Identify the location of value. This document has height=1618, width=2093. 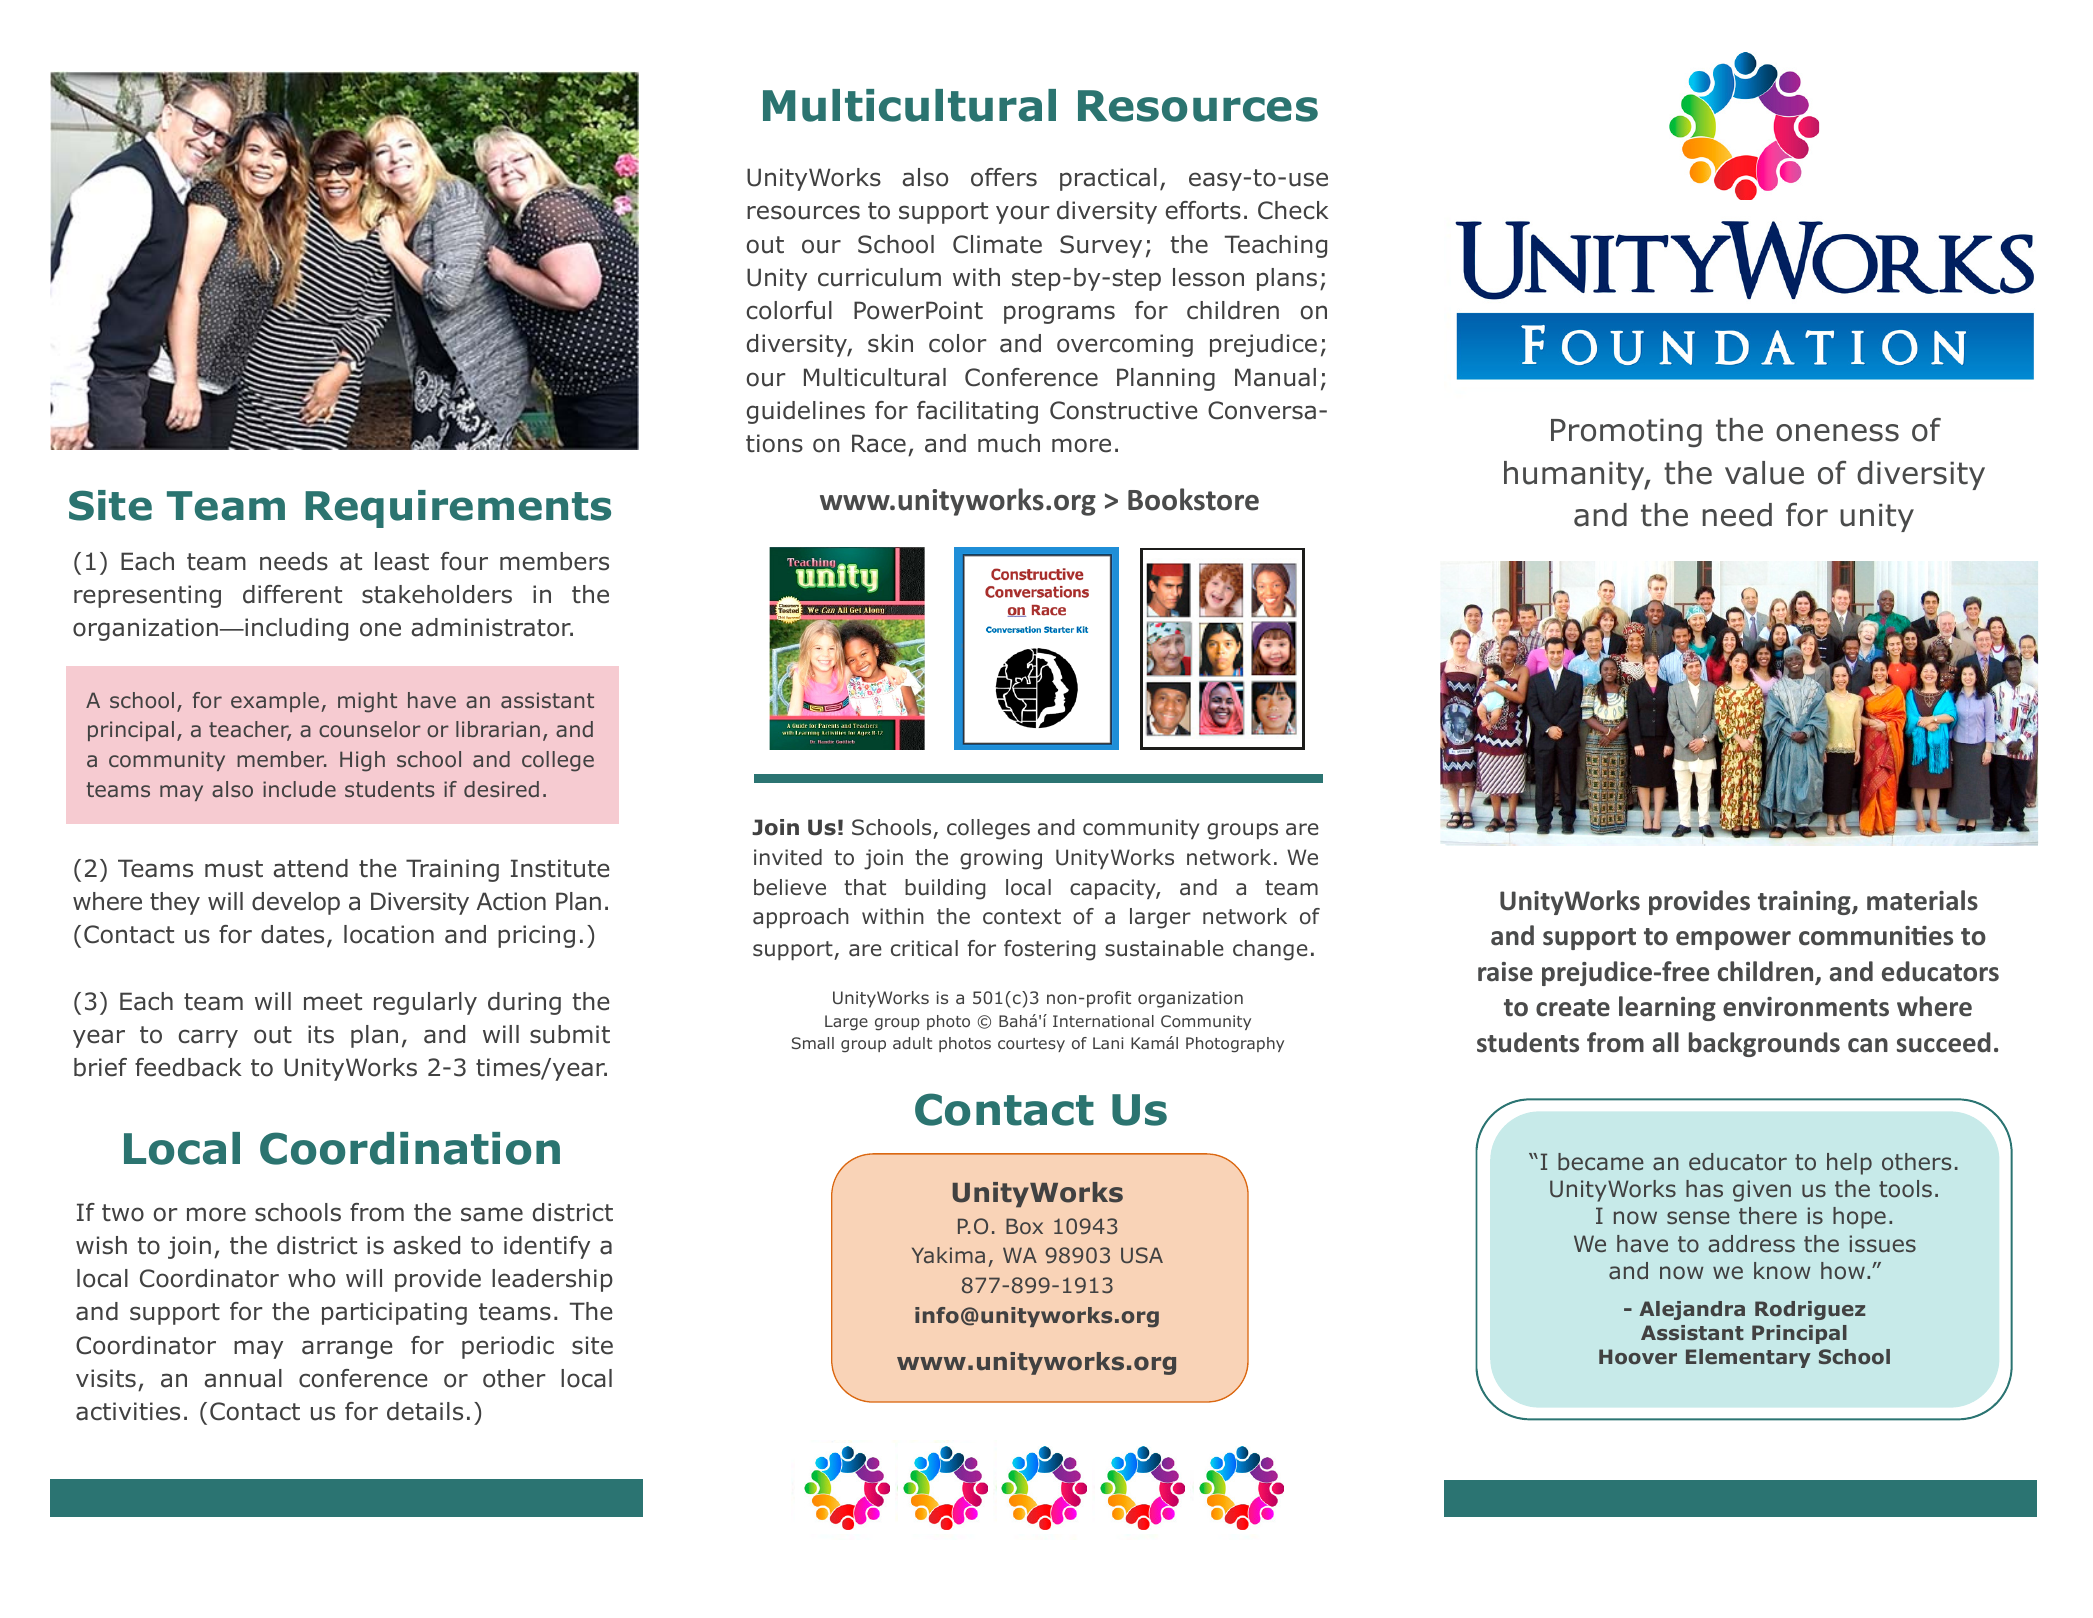
(1764, 473).
